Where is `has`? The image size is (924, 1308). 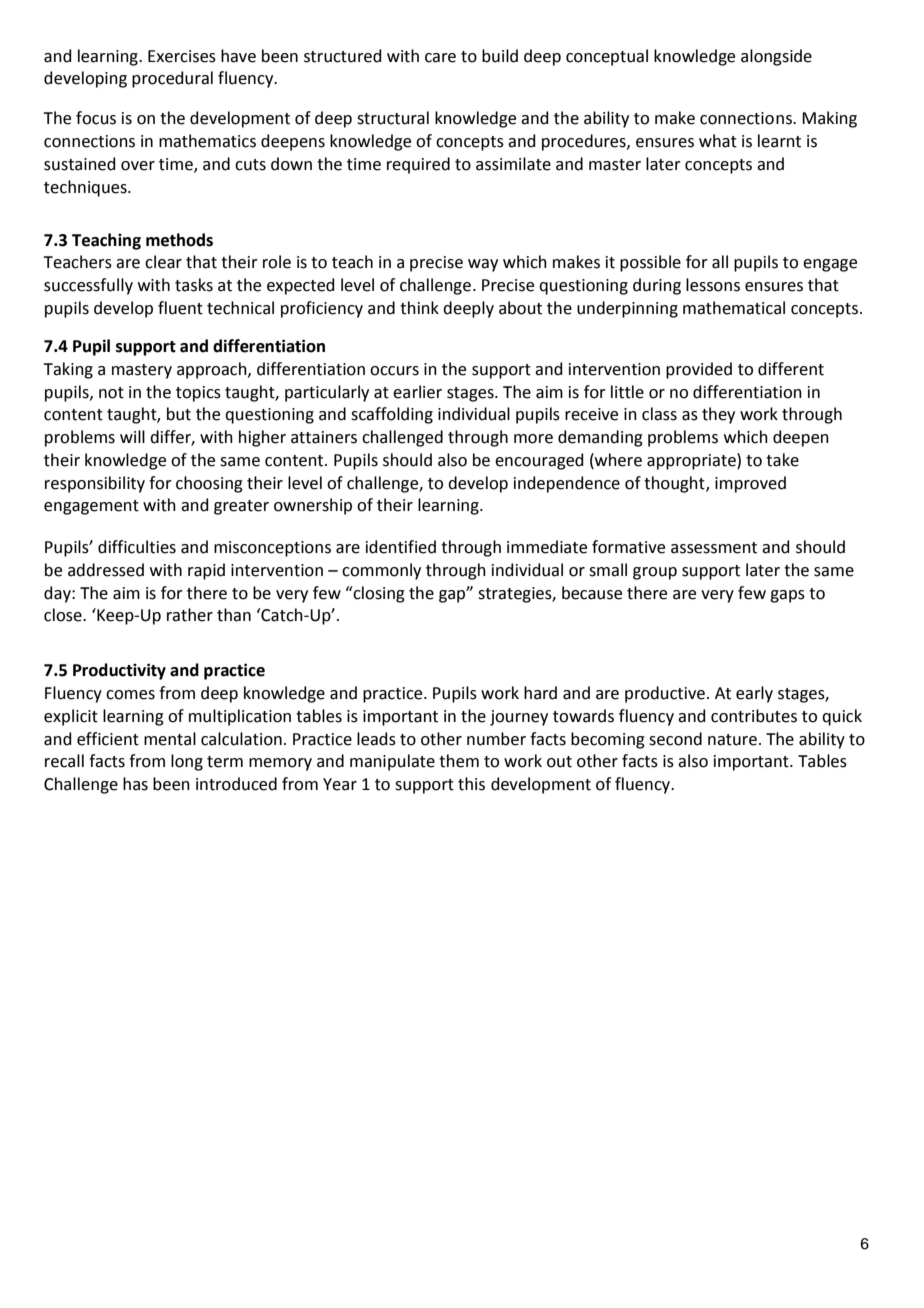
has is located at coordinates (135, 784).
